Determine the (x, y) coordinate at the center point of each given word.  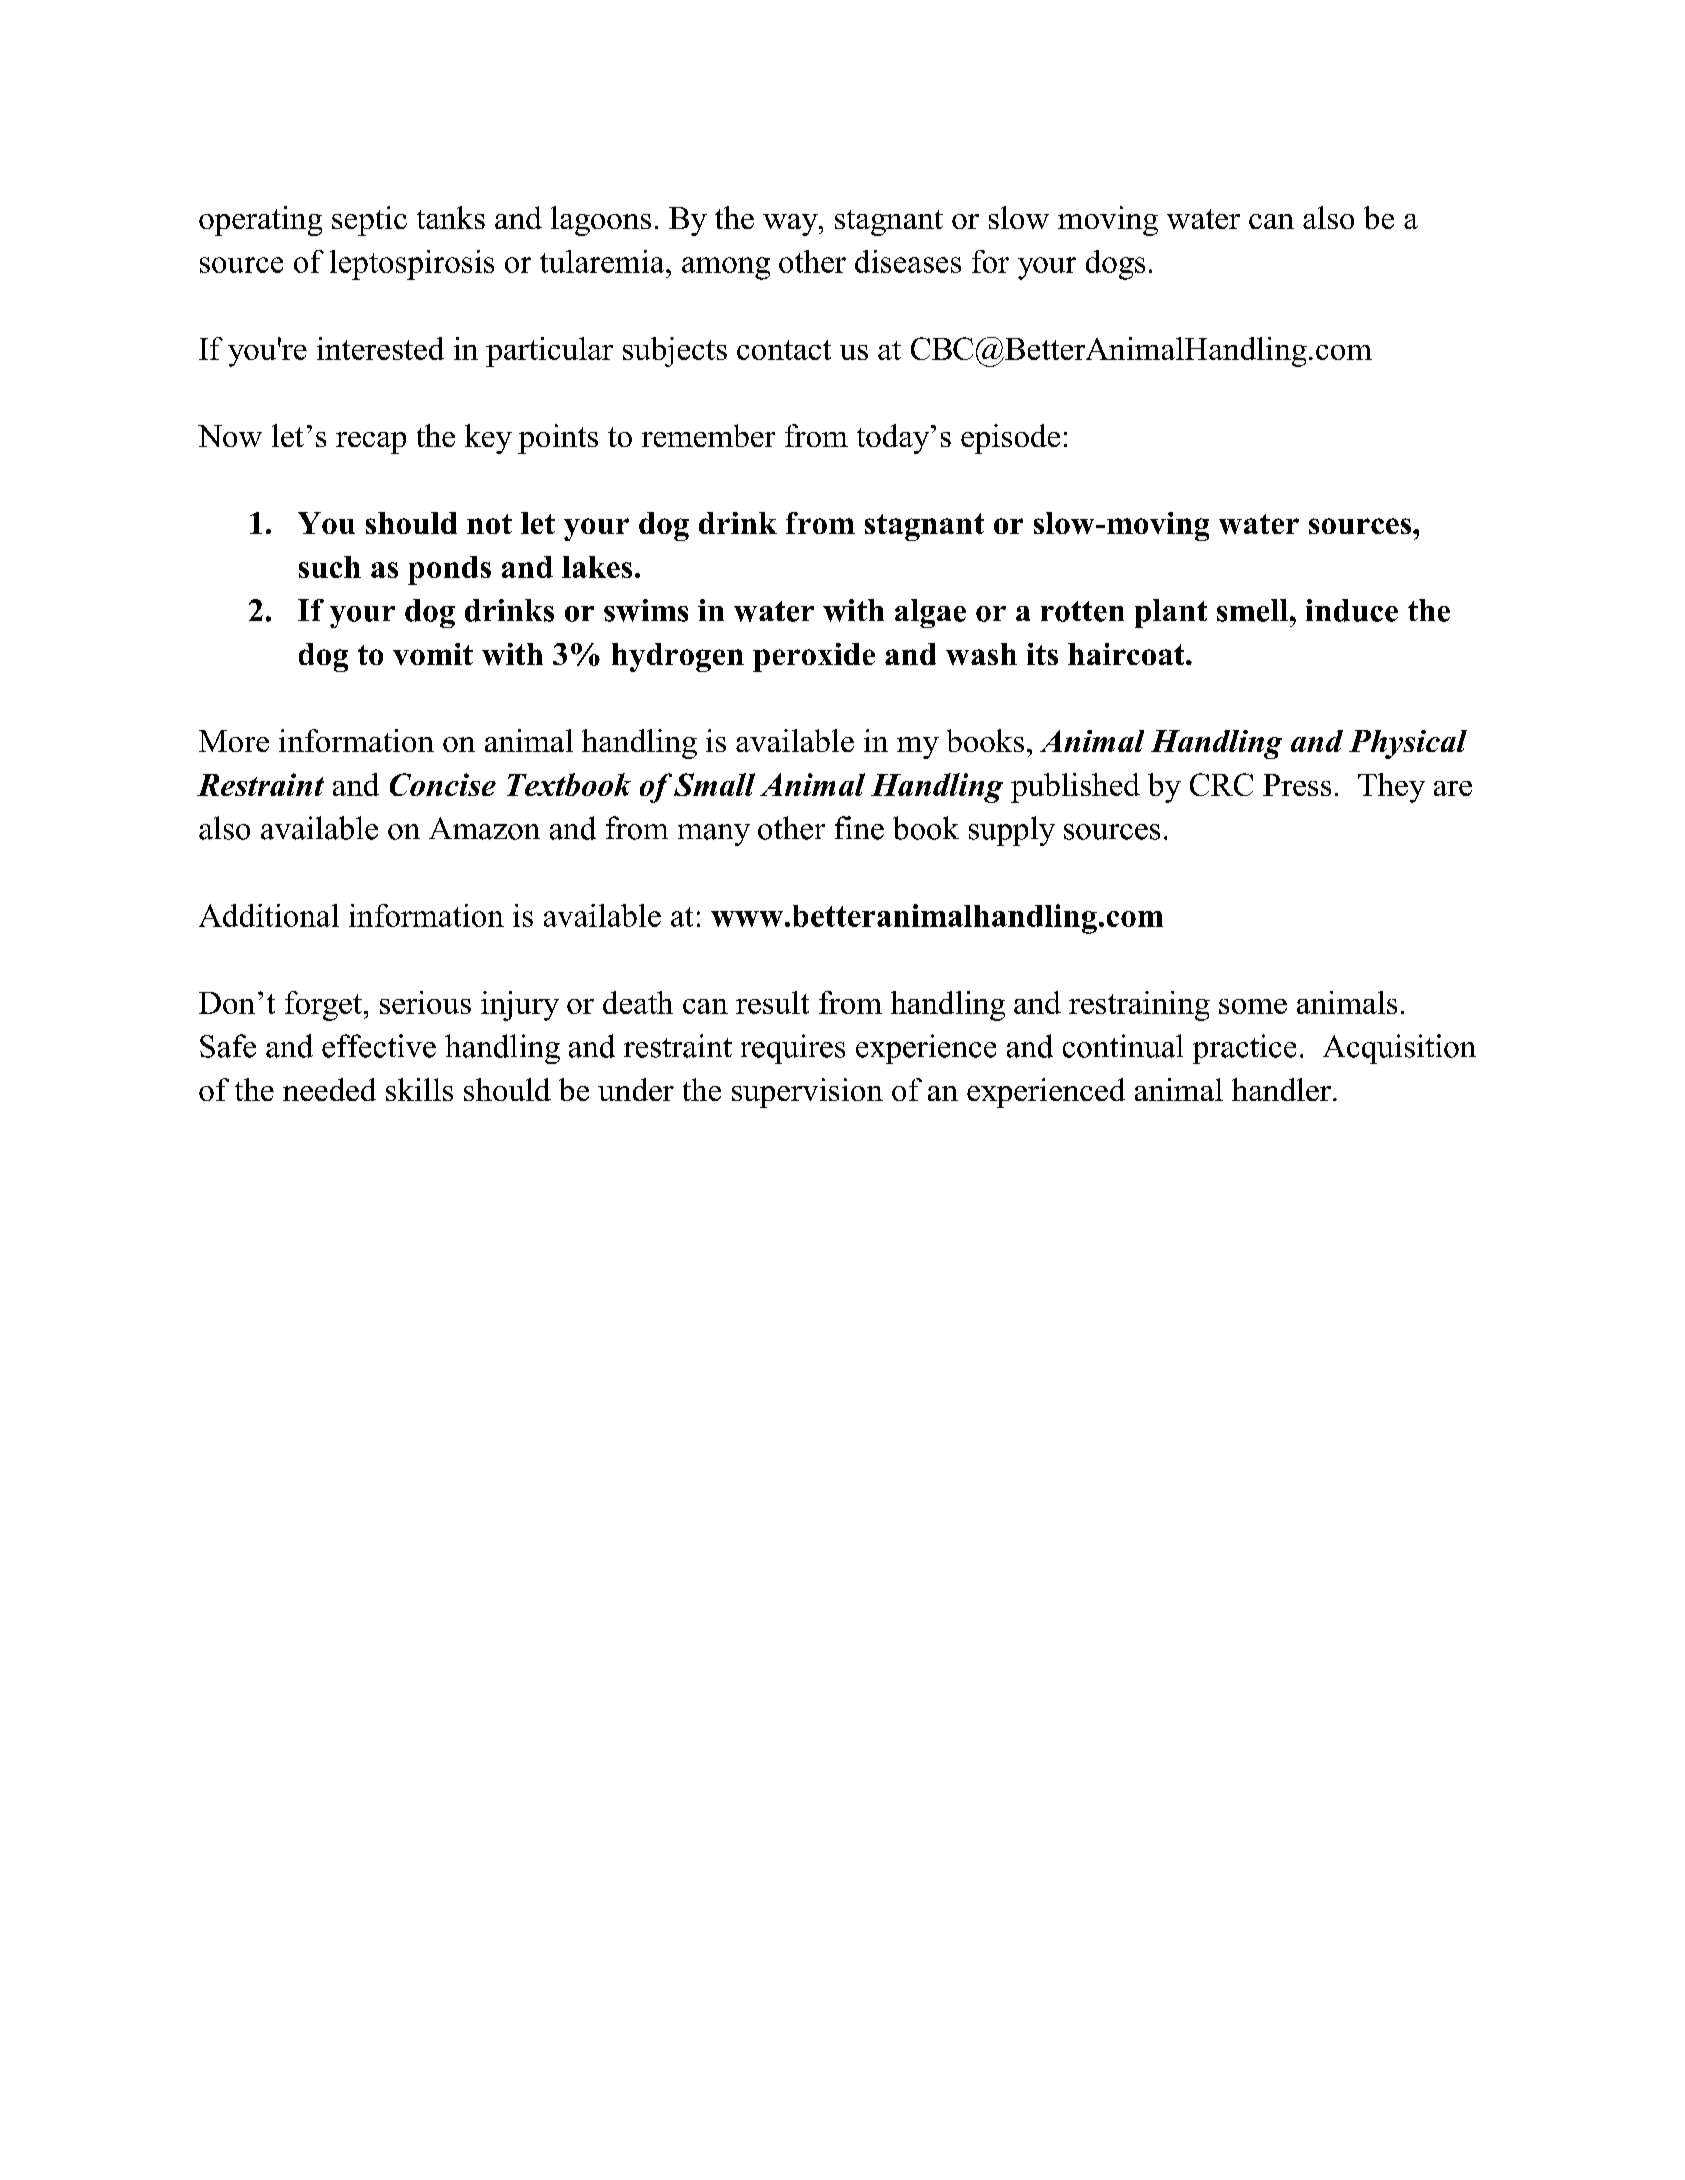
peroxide (814, 657)
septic (369, 221)
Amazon (484, 828)
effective (379, 1046)
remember (708, 435)
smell (1254, 610)
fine (859, 828)
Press (1297, 785)
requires (793, 1049)
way (791, 225)
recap (371, 443)
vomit (433, 654)
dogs (1115, 265)
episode (1010, 439)
